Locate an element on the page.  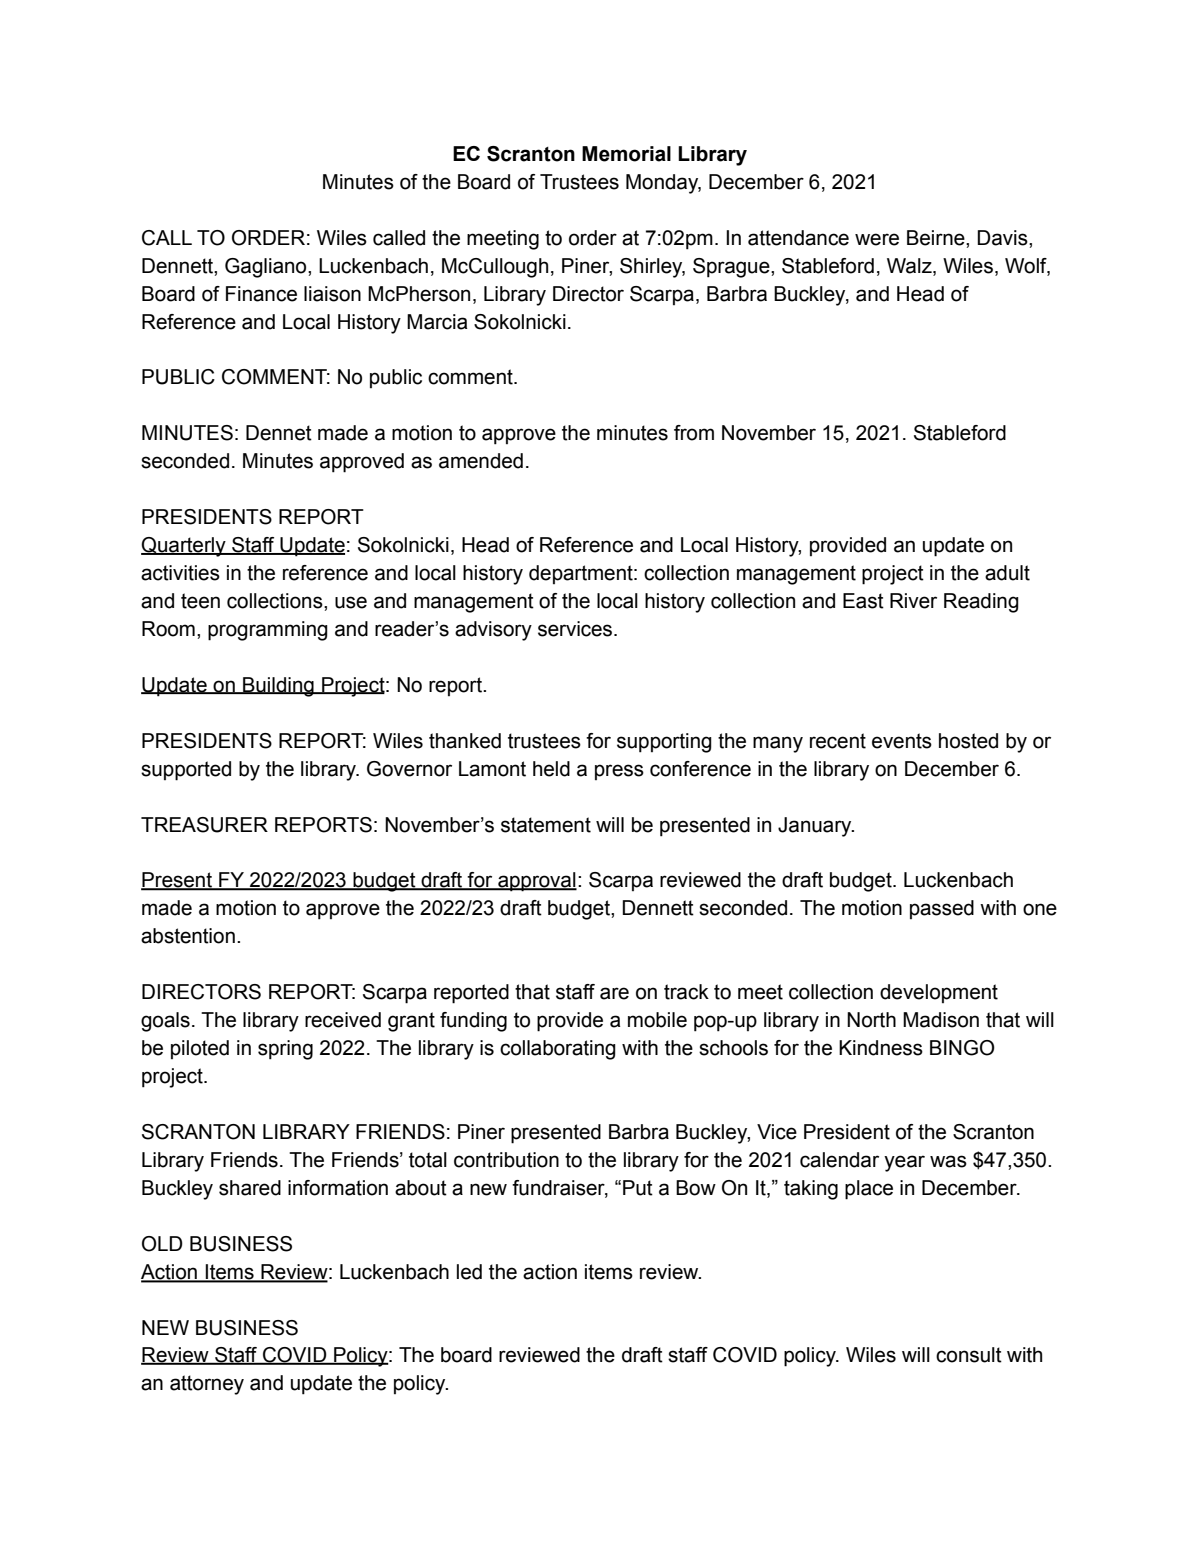
Gagliano is located at coordinates (267, 268).
